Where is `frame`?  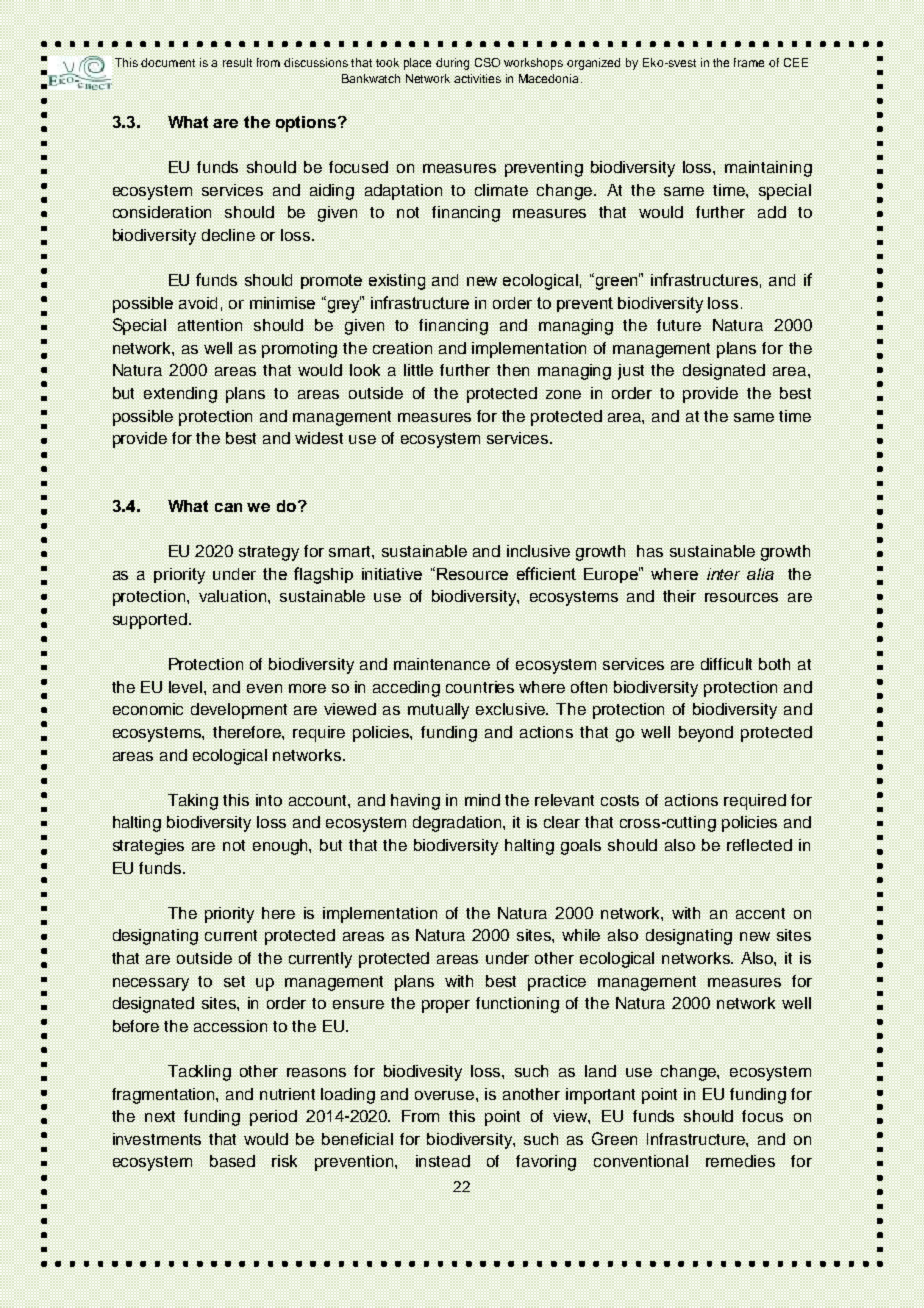
frame is located at coordinates (749, 62).
